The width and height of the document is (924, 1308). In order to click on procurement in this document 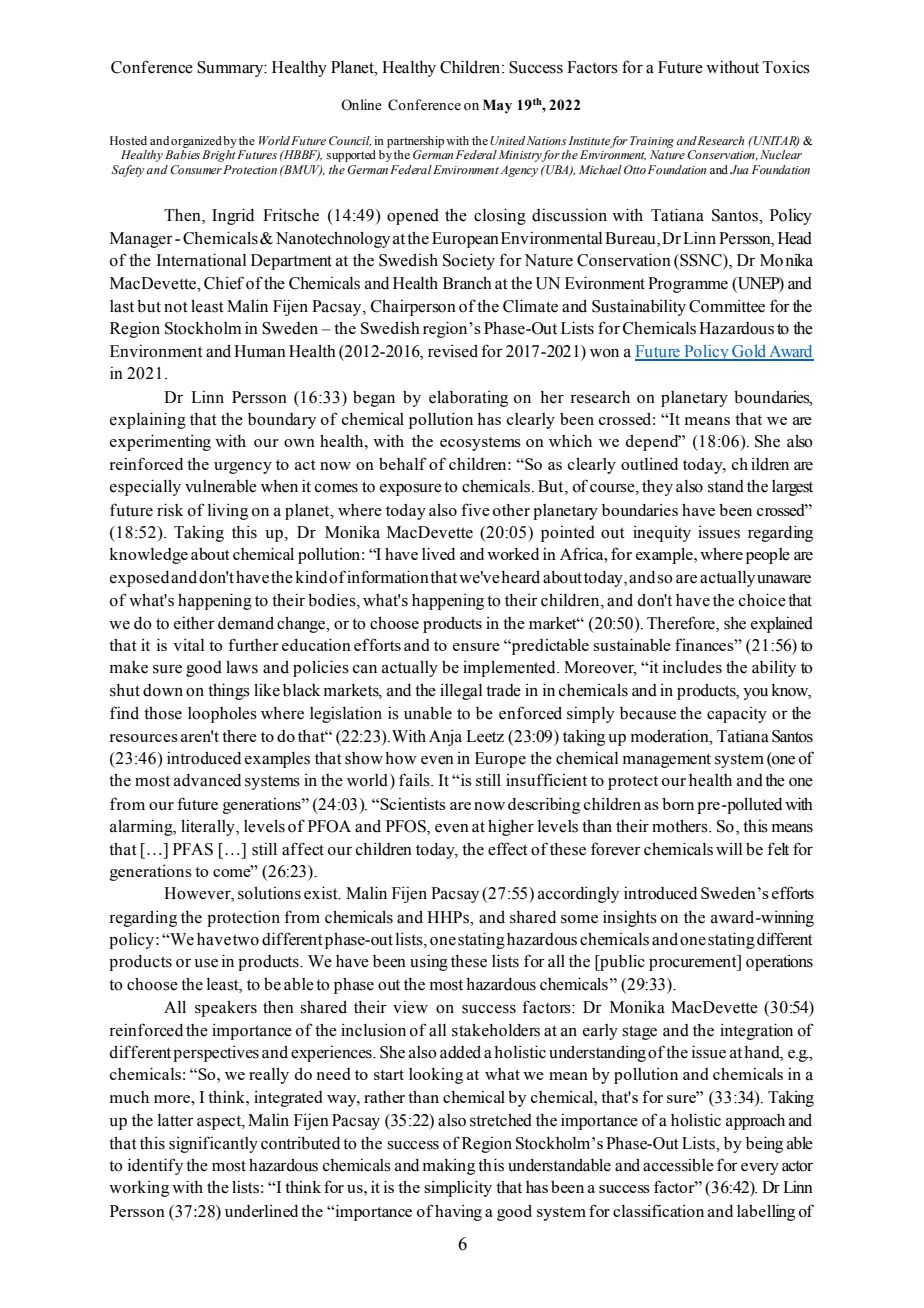, I will do `click(694, 963)`.
